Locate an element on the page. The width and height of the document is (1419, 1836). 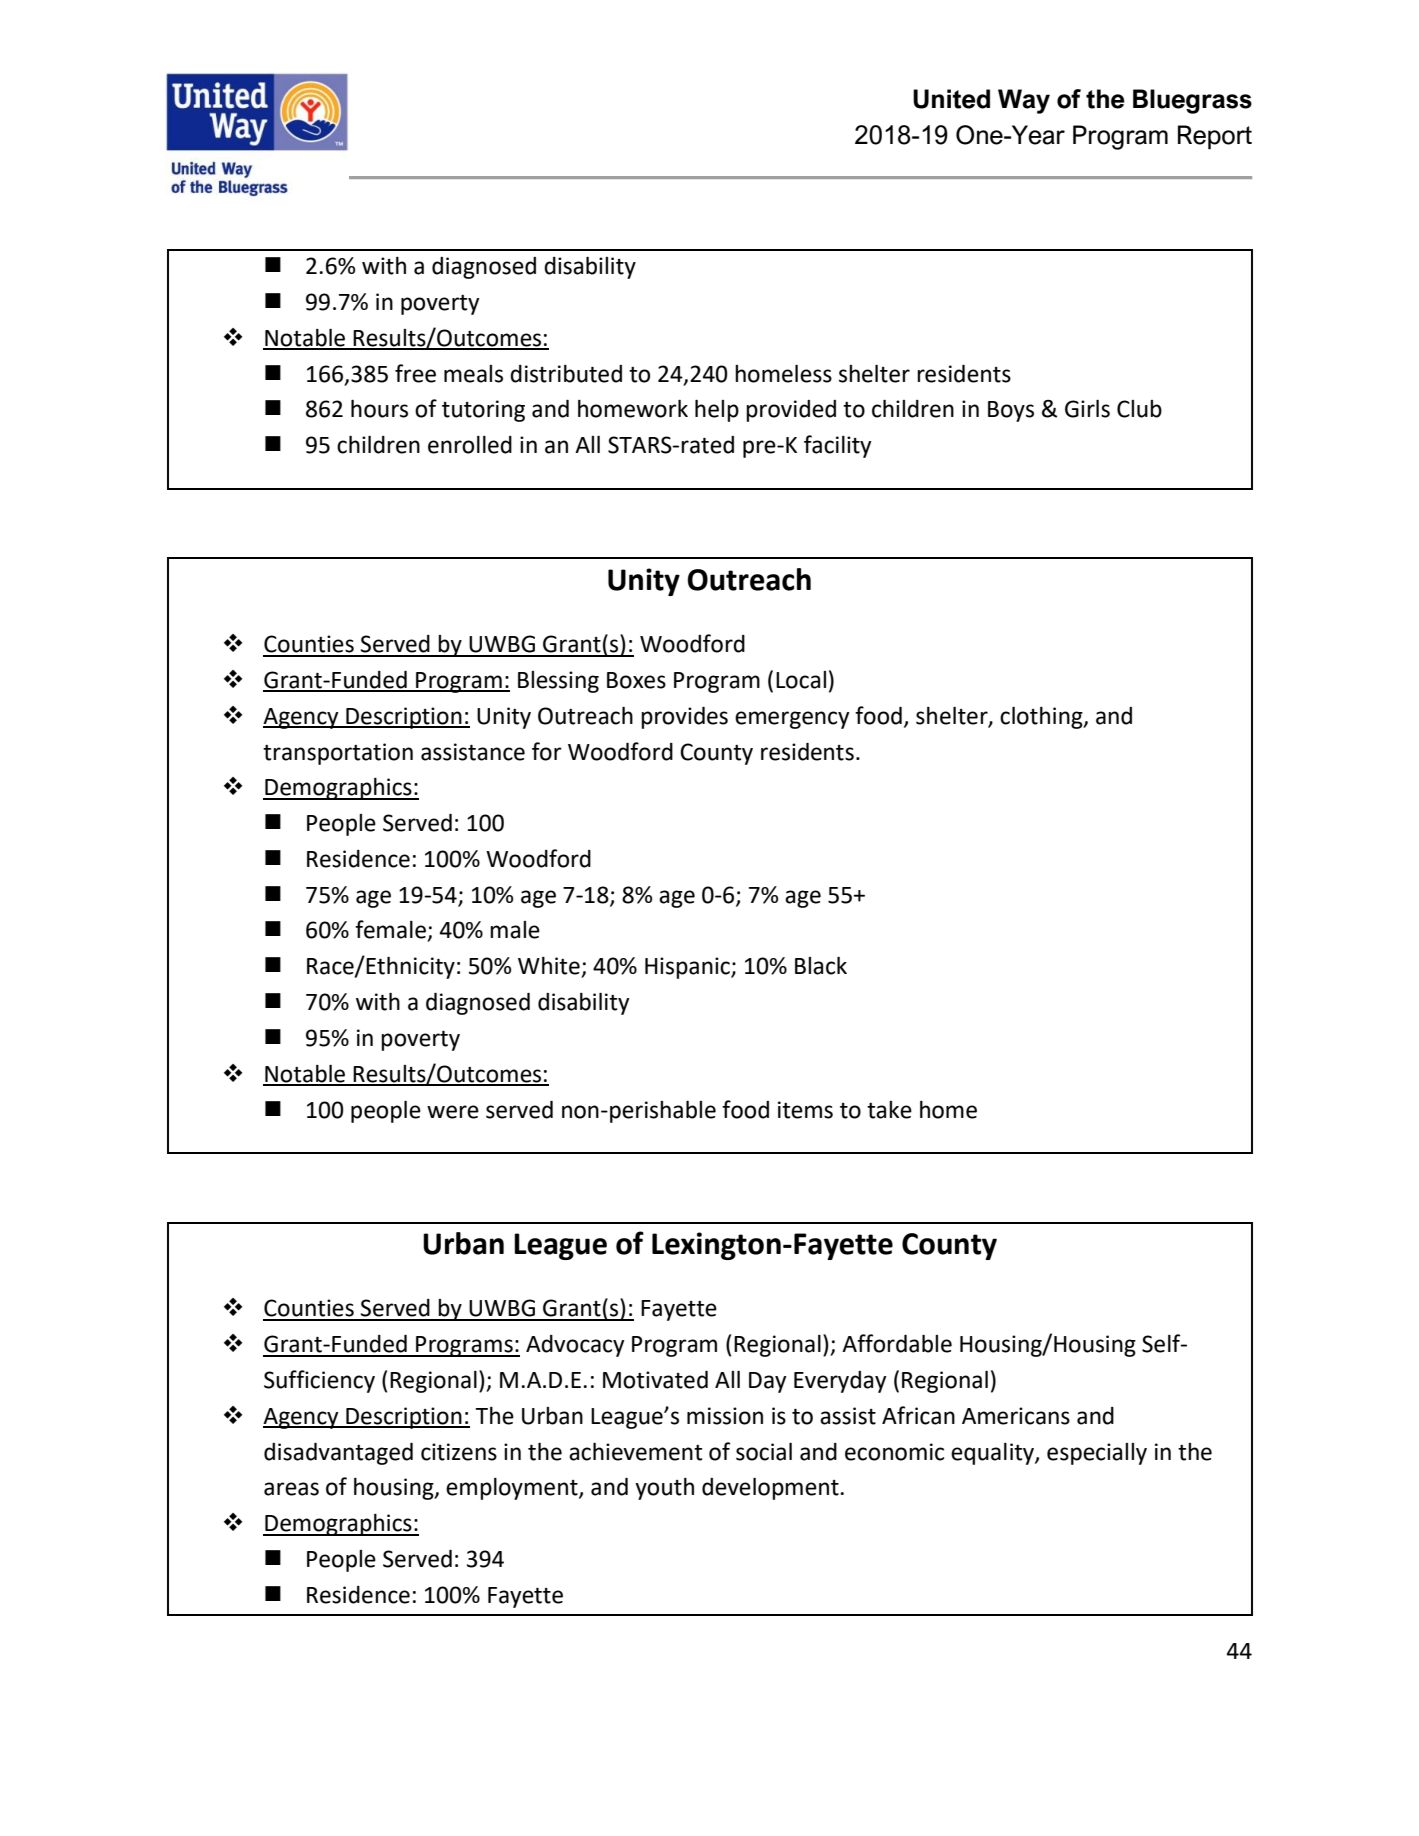
social is located at coordinates (764, 1452).
